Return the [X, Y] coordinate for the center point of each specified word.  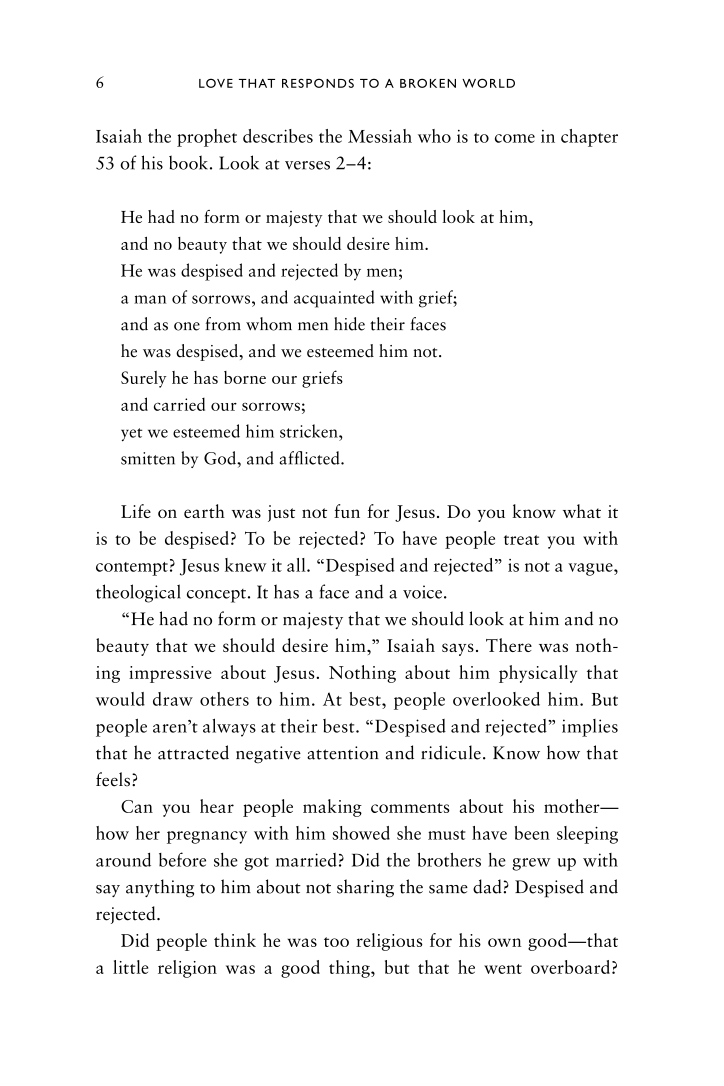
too [336, 942]
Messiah [380, 136]
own [504, 942]
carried [179, 404]
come [515, 138]
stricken [310, 431]
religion [187, 969]
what [582, 511]
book [188, 162]
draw [173, 699]
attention [343, 753]
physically [538, 674]
